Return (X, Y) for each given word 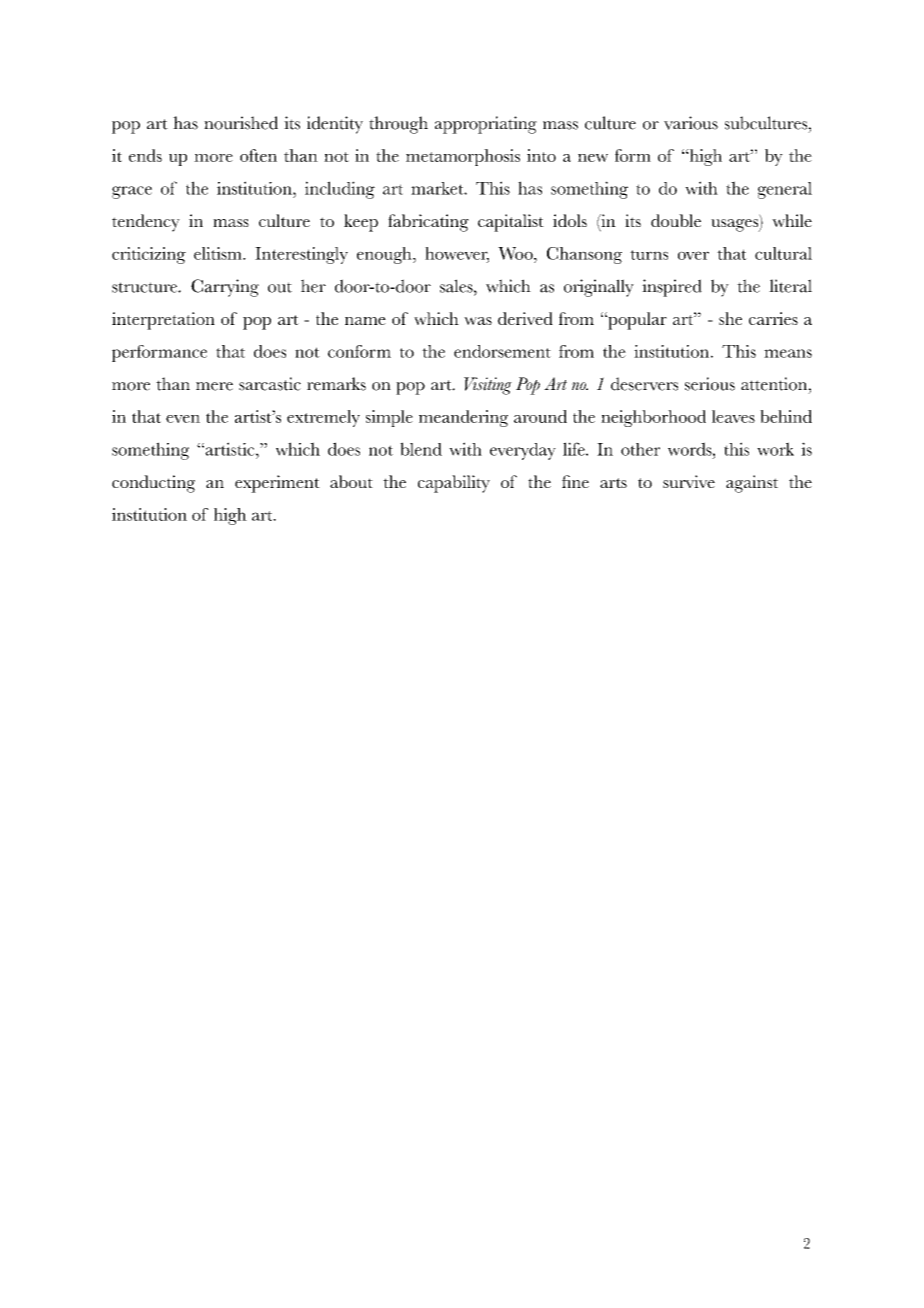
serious (710, 384)
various (691, 123)
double (676, 220)
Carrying (225, 288)
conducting (153, 484)
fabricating (428, 223)
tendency (146, 223)
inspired (672, 288)
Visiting (488, 386)
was (478, 321)
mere (214, 386)
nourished (241, 123)
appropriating (486, 125)
